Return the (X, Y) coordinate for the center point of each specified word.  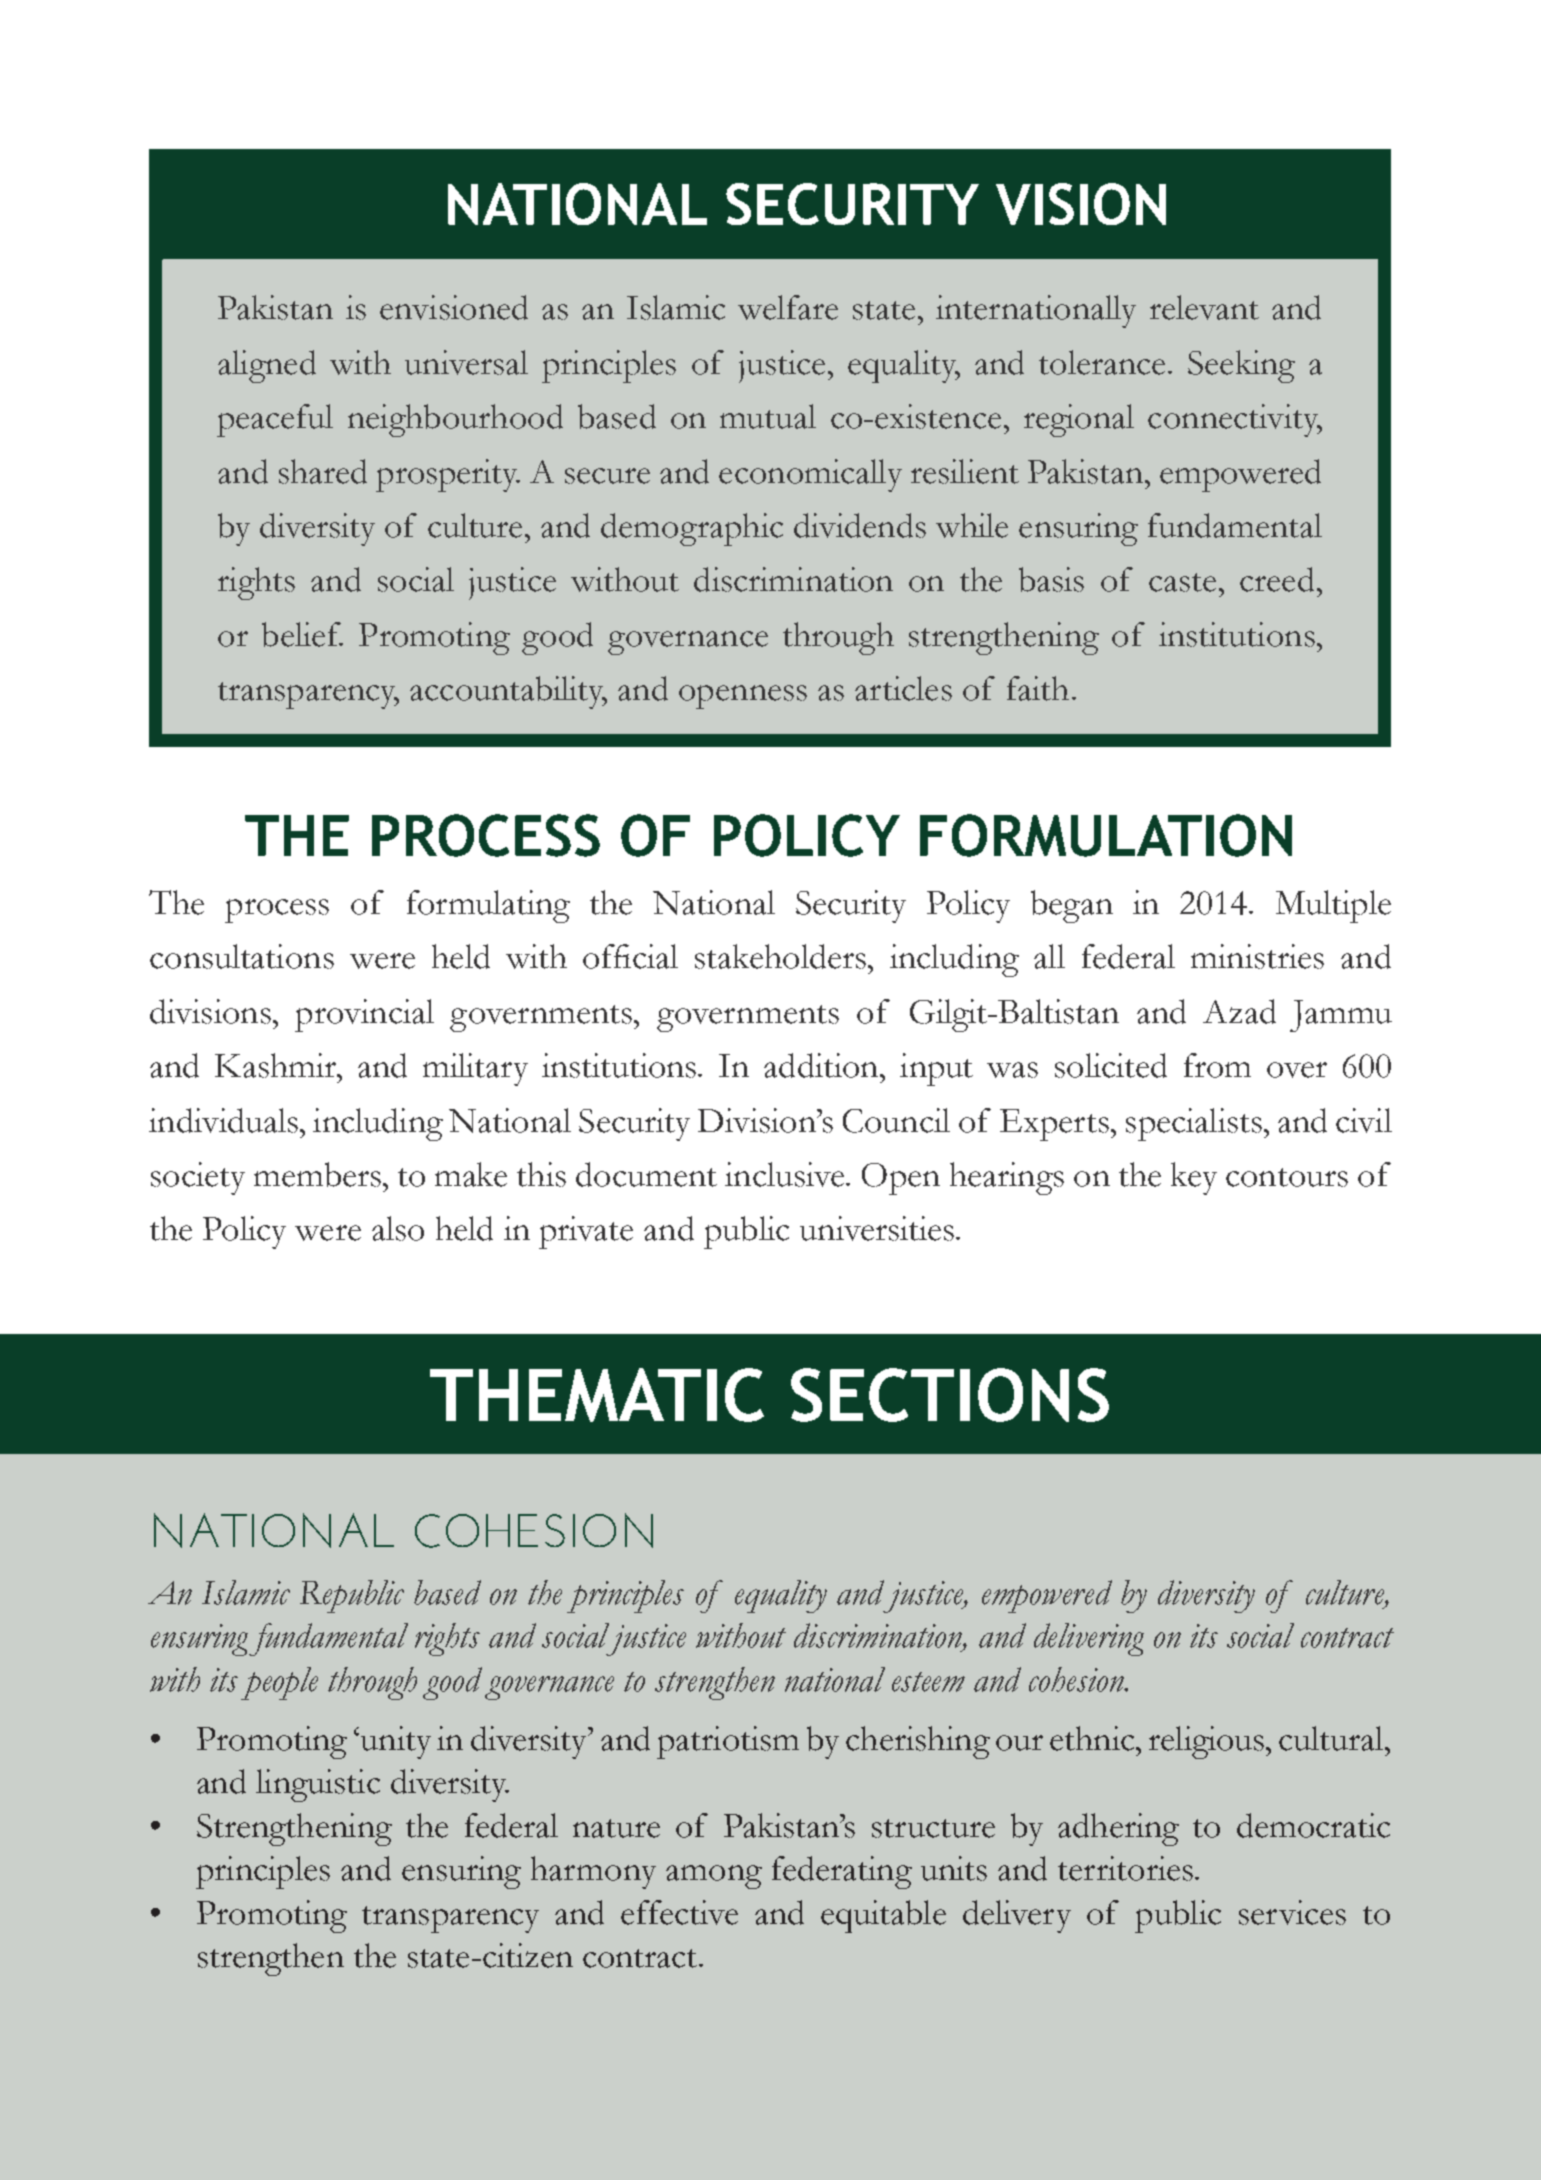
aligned (267, 366)
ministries (1257, 956)
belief (302, 634)
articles (903, 688)
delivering (1089, 1639)
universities (878, 1228)
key (1194, 1178)
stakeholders (782, 956)
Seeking (1241, 366)
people (279, 1683)
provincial (364, 1015)
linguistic (318, 1785)
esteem (928, 1682)
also (398, 1228)
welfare (788, 307)
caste (1182, 582)
